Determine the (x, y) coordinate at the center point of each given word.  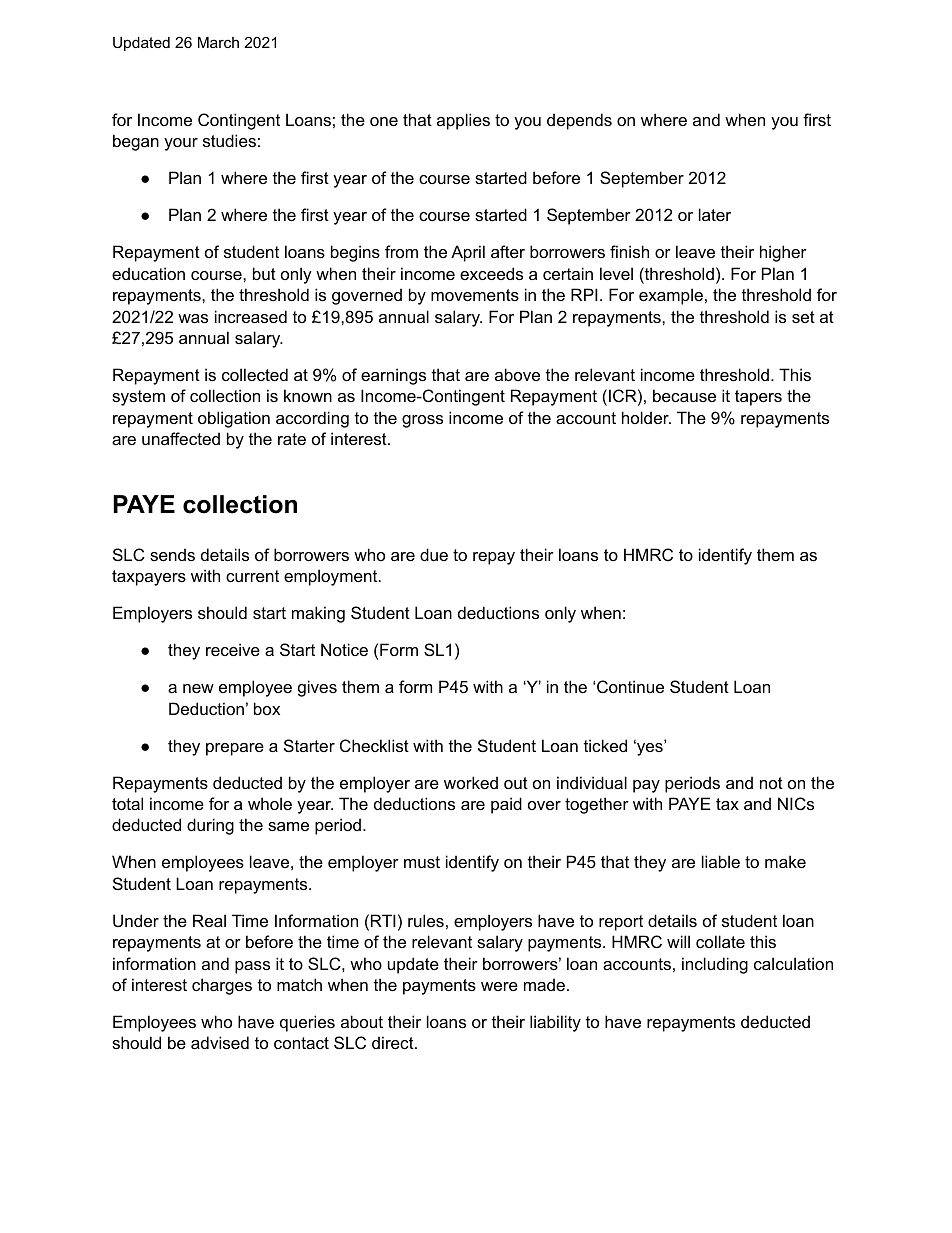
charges (222, 986)
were (499, 986)
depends (579, 121)
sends (172, 554)
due (434, 554)
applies (463, 121)
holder (646, 417)
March (218, 42)
